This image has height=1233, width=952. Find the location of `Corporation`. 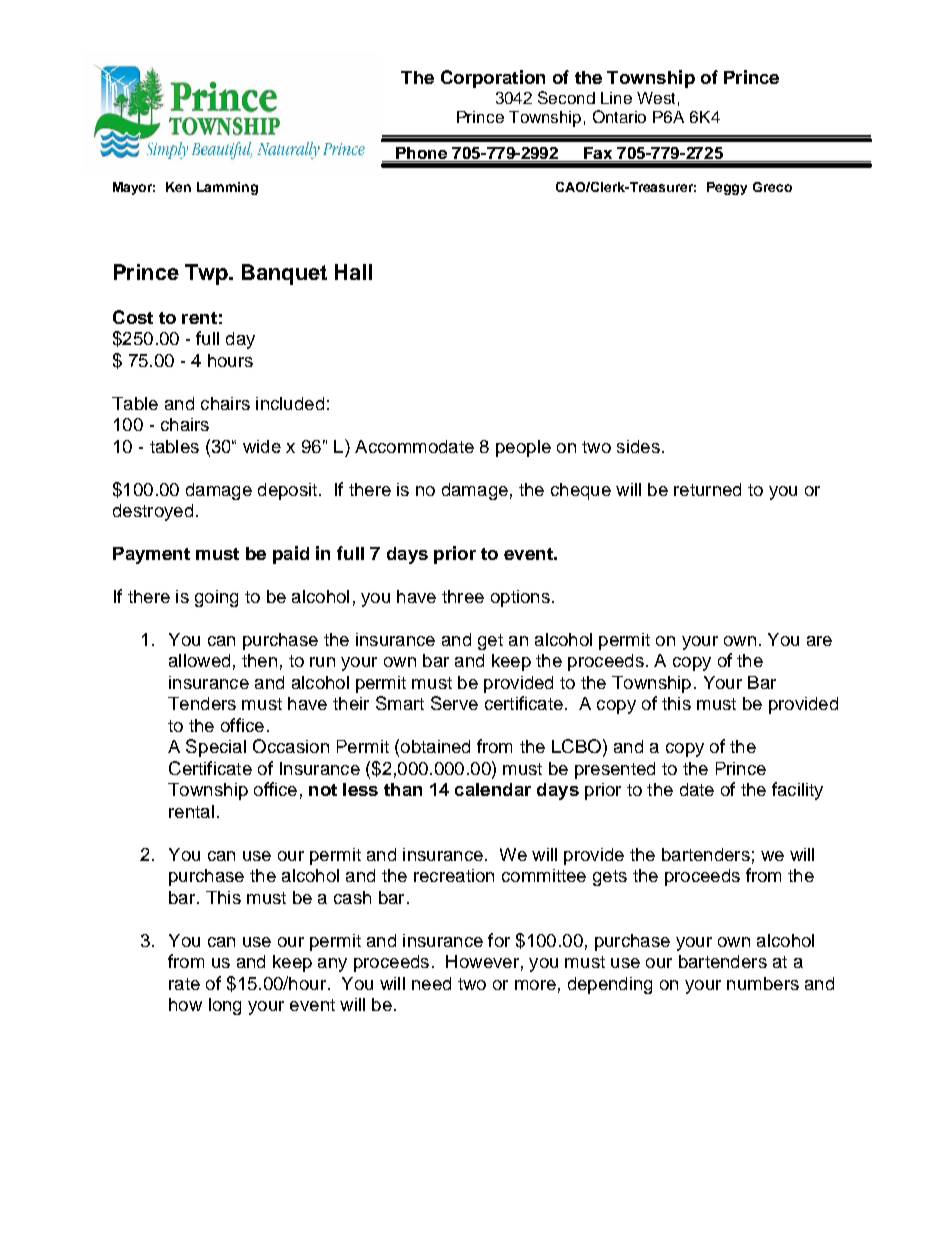

Corporation is located at coordinates (493, 79).
